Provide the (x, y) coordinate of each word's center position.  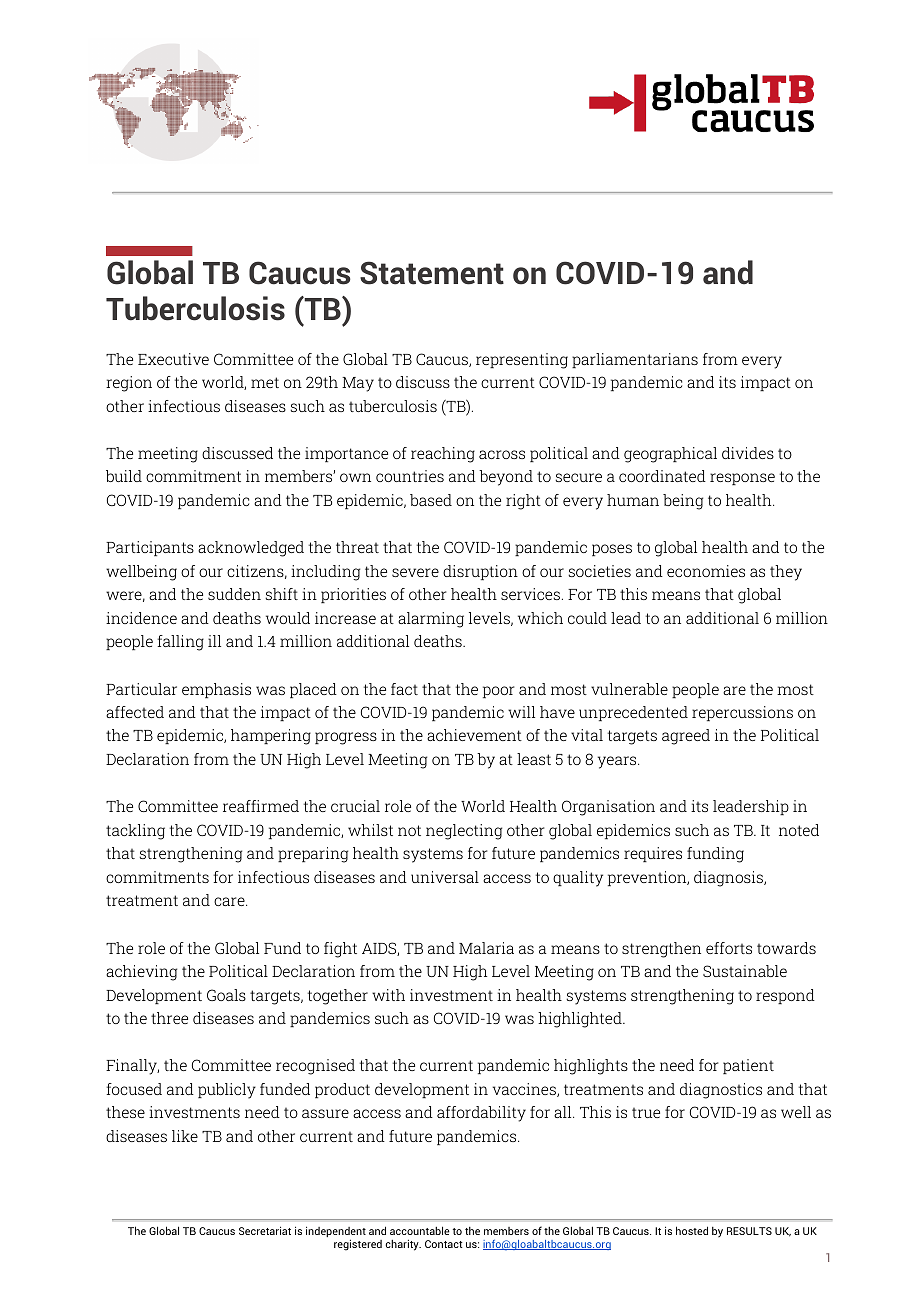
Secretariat (265, 1230)
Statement (432, 273)
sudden (234, 594)
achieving (141, 973)
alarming (431, 620)
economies (706, 571)
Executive (173, 359)
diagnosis (729, 879)
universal (445, 877)
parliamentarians (635, 360)
